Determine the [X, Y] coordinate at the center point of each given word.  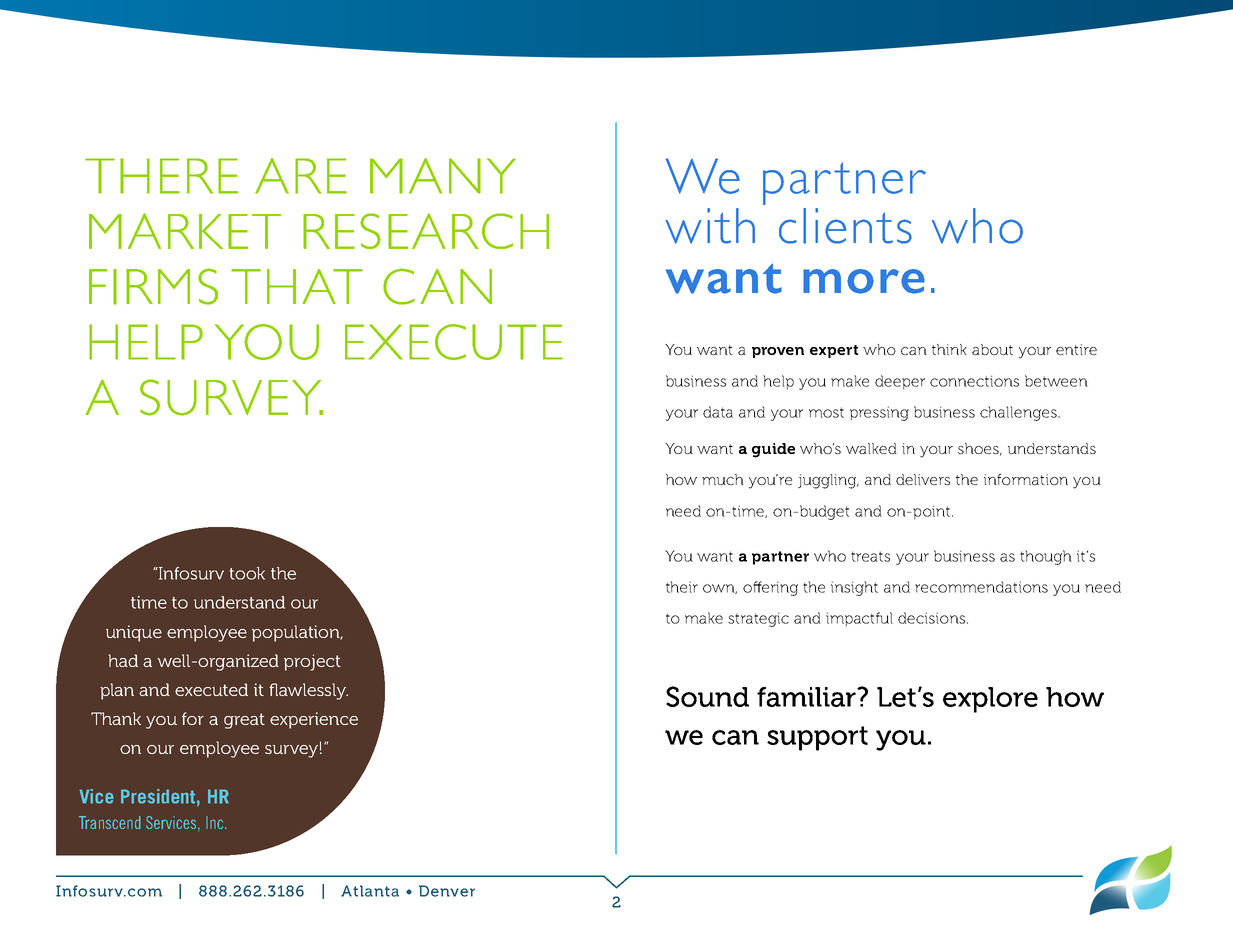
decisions [931, 618]
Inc [216, 822]
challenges [1019, 413]
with [710, 226]
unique [134, 633]
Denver [447, 891]
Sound [707, 696]
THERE [161, 176]
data [718, 412]
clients [845, 226]
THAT [297, 286]
